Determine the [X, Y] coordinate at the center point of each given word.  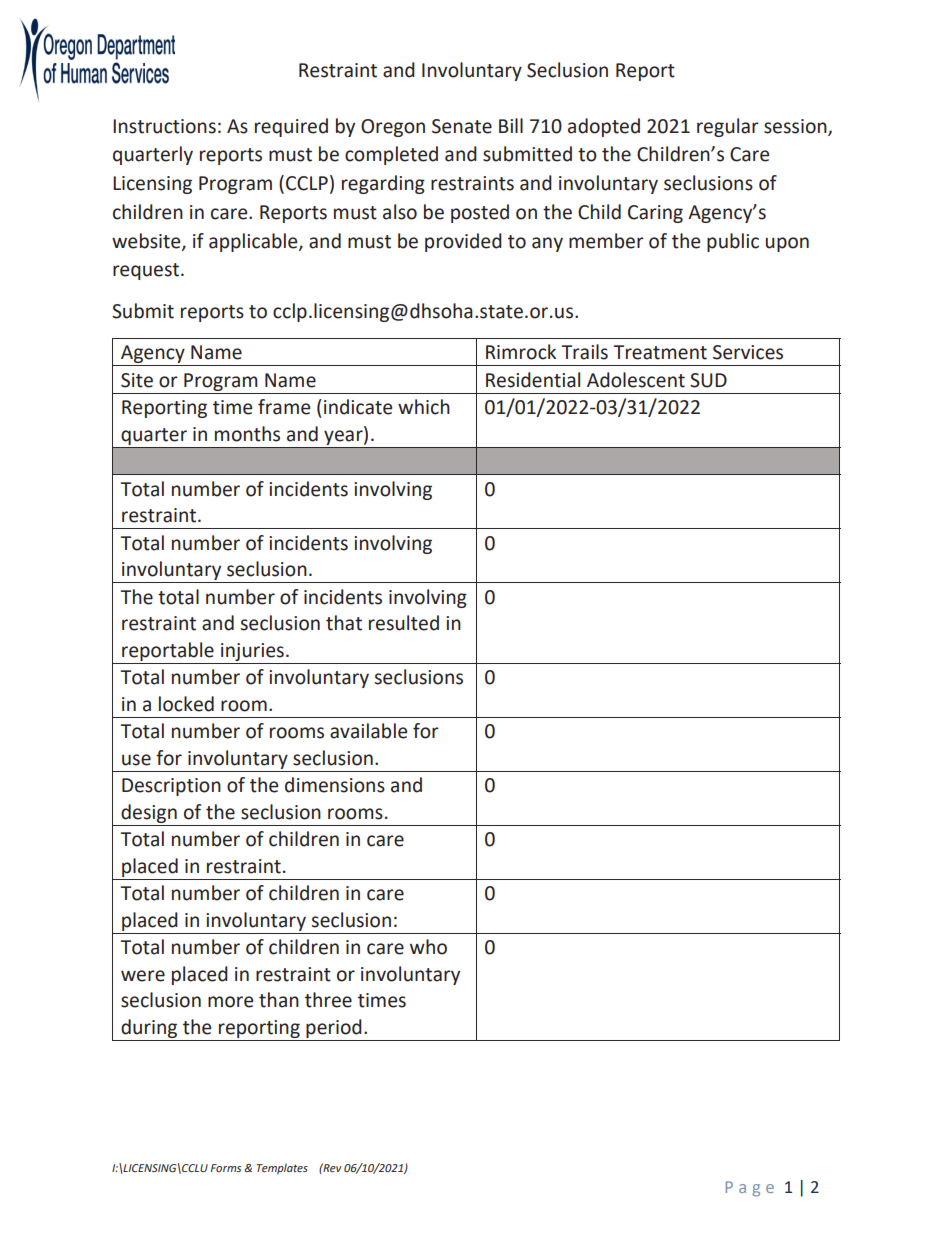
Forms [226, 1168]
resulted [404, 623]
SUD [708, 380]
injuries [252, 652]
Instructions [164, 126]
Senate [462, 126]
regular [728, 127]
